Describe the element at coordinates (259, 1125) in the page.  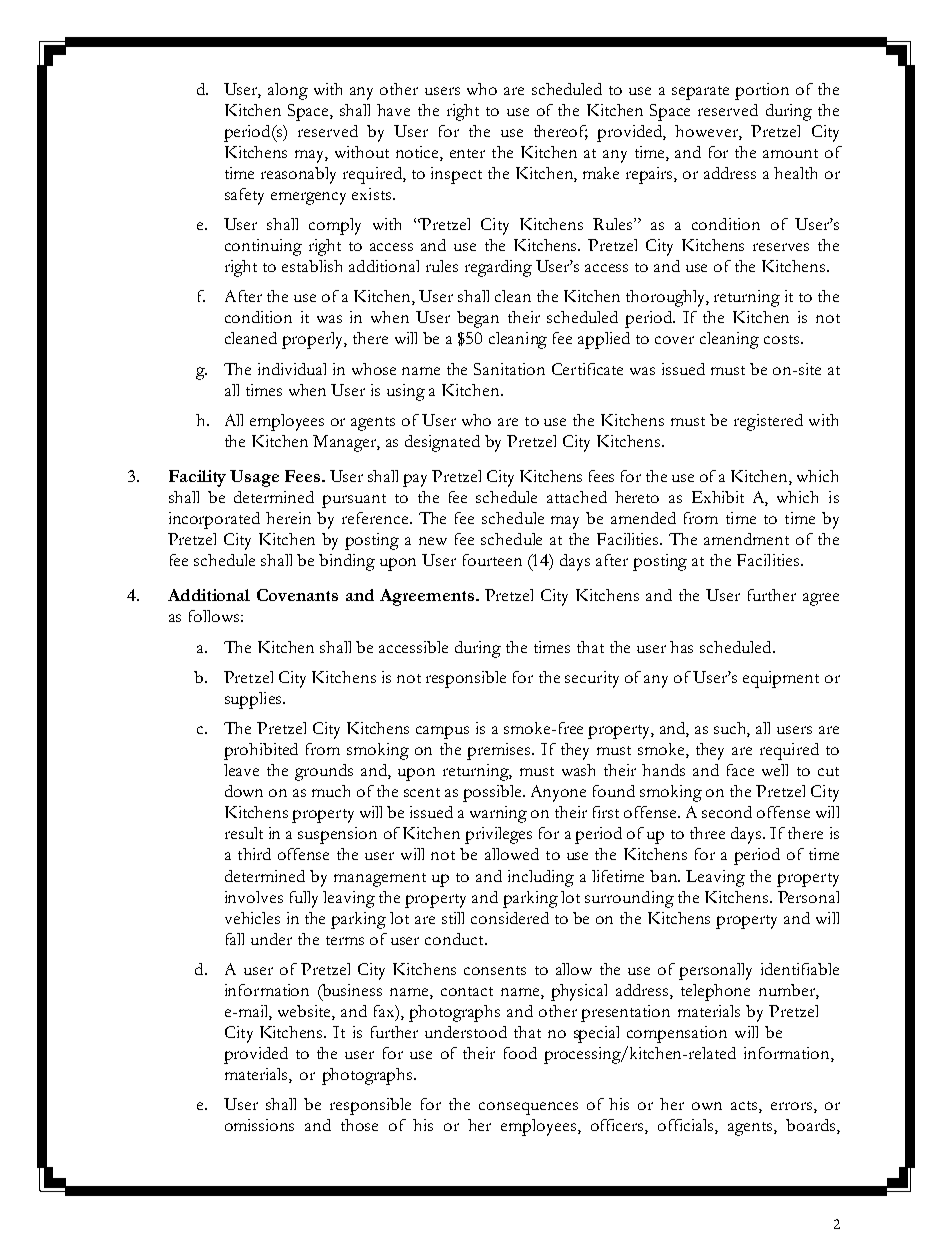
I see `omissions` at that location.
